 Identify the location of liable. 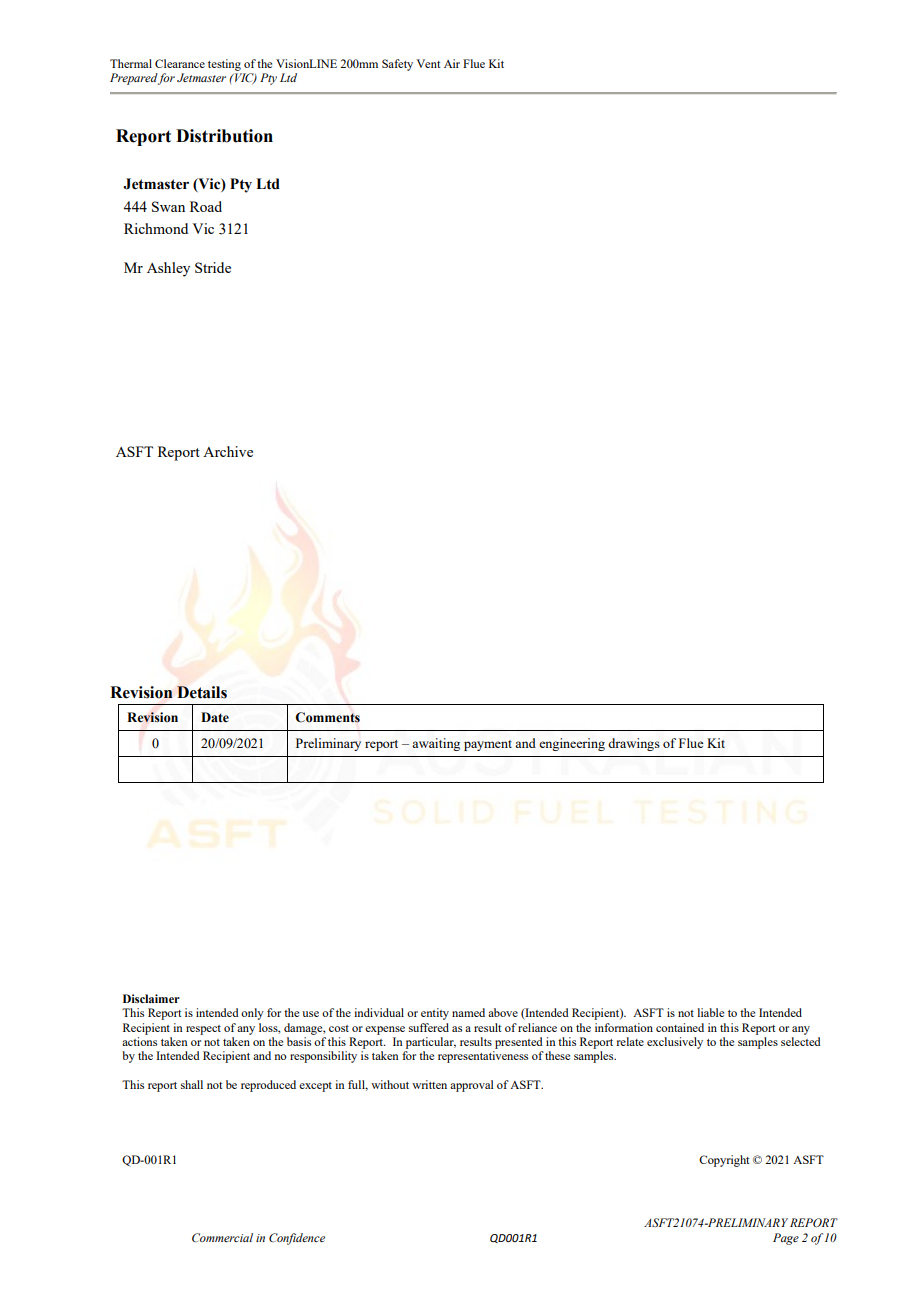
(710, 1012).
